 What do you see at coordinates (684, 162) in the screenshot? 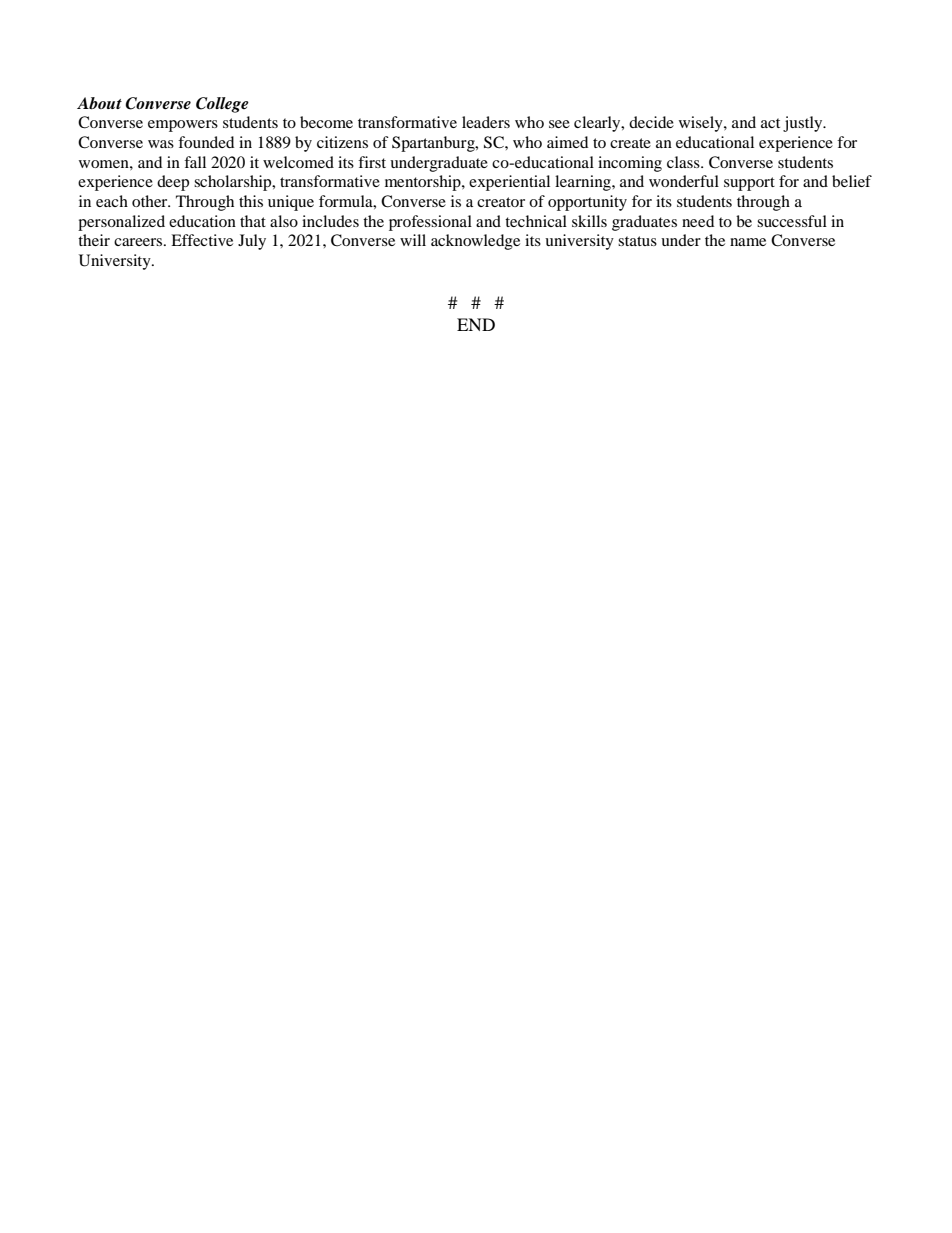
I see `class` at bounding box center [684, 162].
